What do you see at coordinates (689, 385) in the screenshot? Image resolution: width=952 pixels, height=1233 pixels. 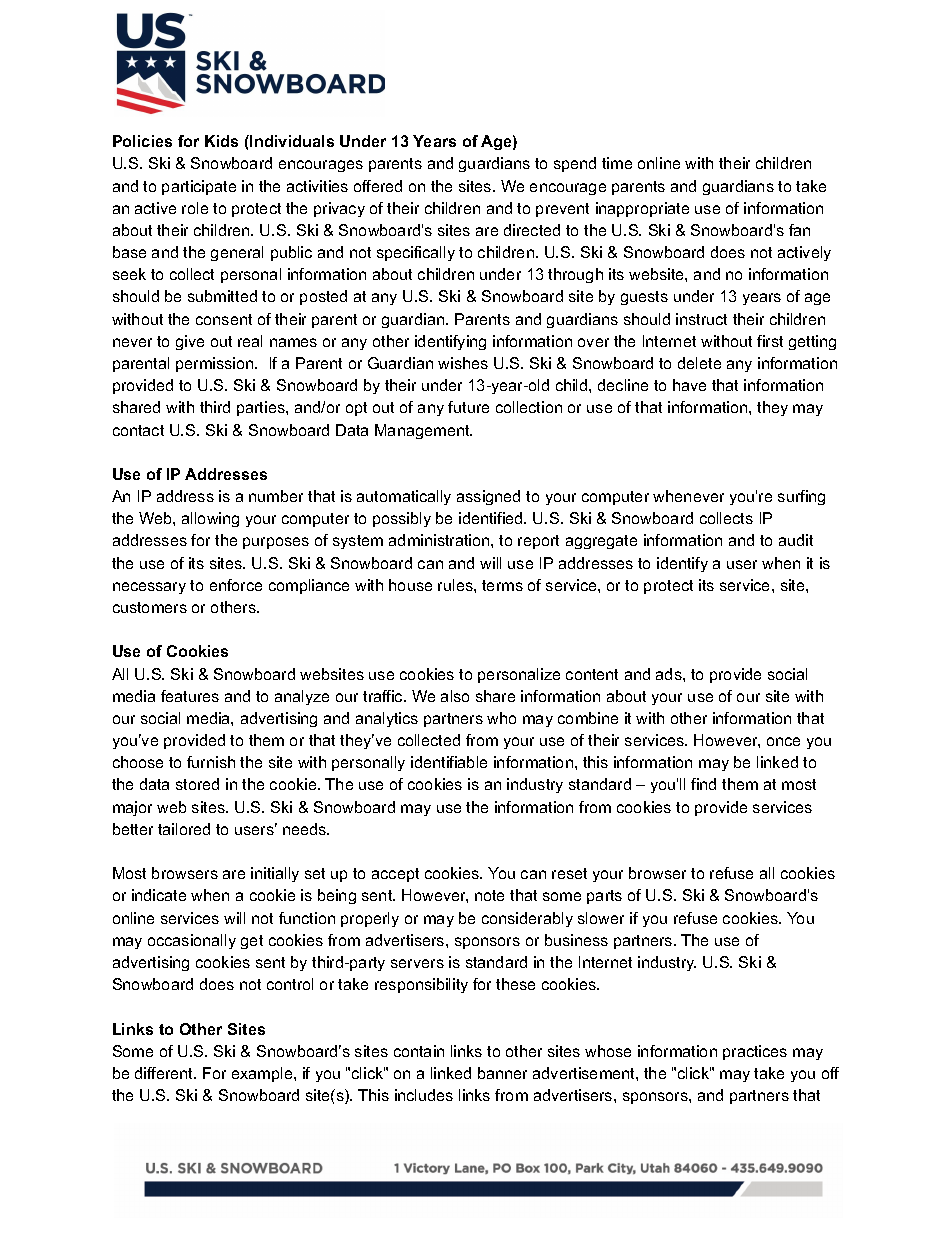 I see `have` at bounding box center [689, 385].
